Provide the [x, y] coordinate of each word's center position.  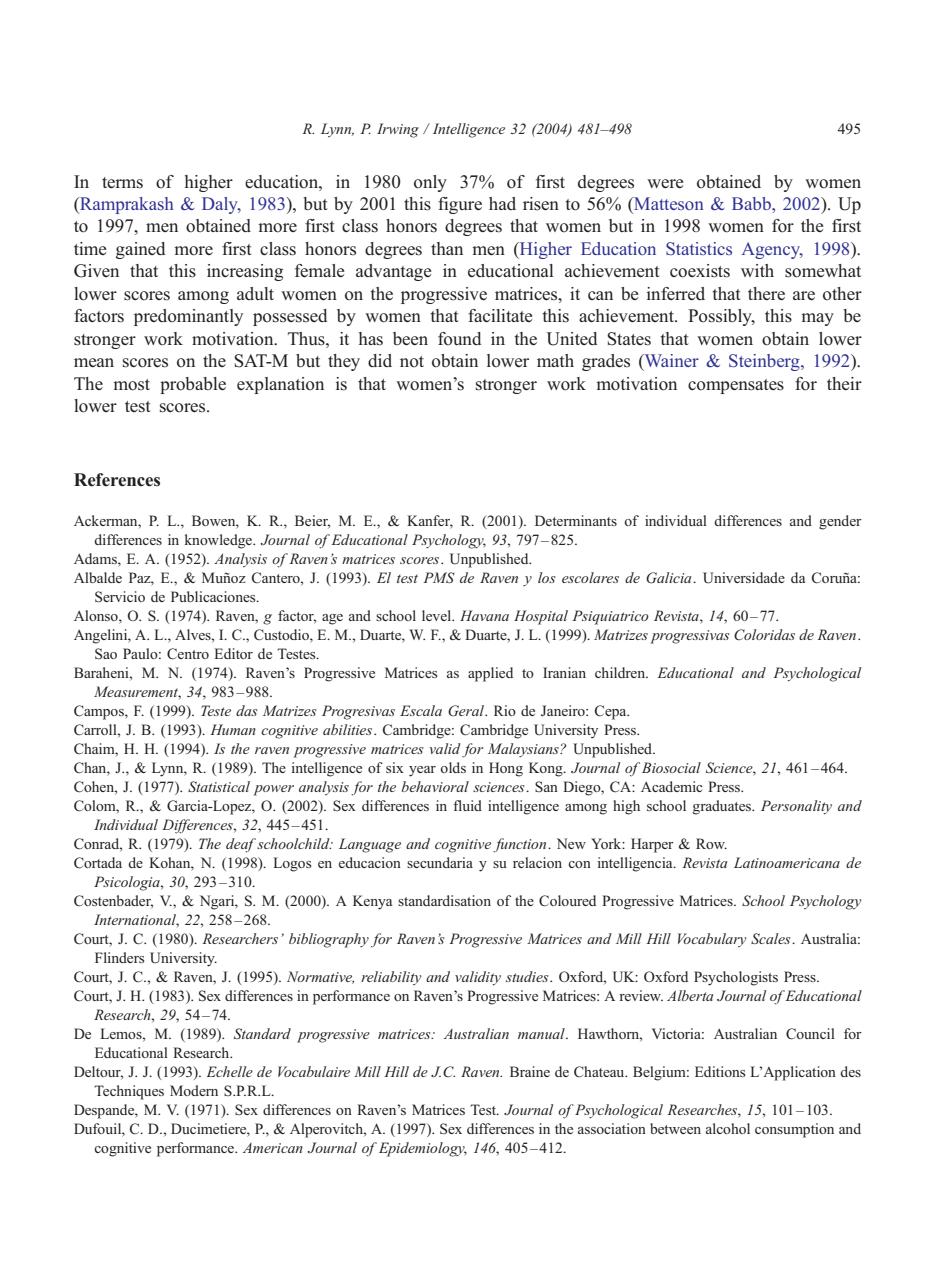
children [621, 672]
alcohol [728, 1128]
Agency [772, 250]
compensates [736, 386]
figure [460, 205]
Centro [188, 654]
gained [140, 250]
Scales [772, 938]
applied [490, 674]
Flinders [120, 957]
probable [193, 385]
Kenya [372, 902]
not [412, 362]
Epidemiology [421, 1149]
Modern [194, 1090]
